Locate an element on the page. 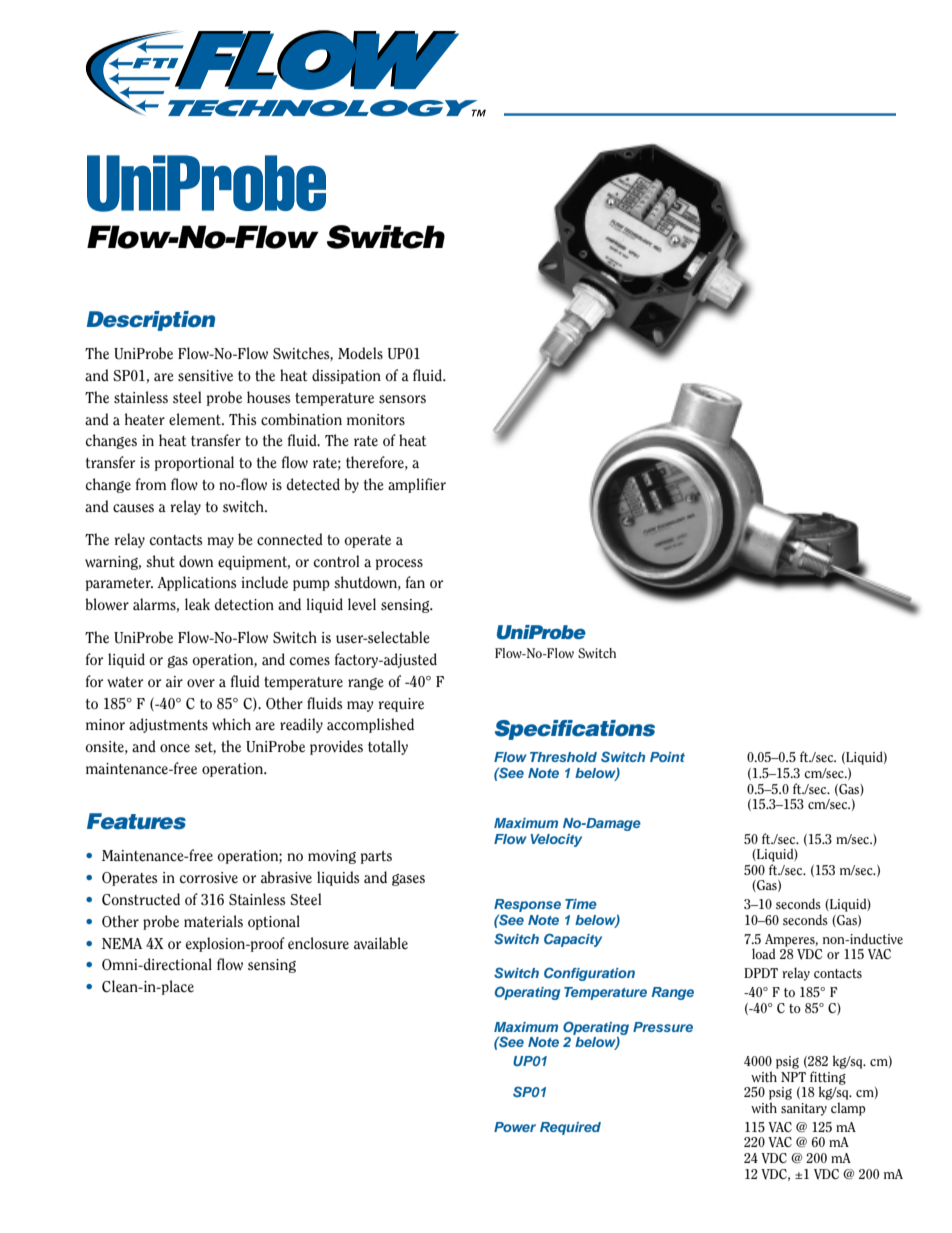 The height and width of the page is (1233, 952). sensitive is located at coordinates (205, 376).
